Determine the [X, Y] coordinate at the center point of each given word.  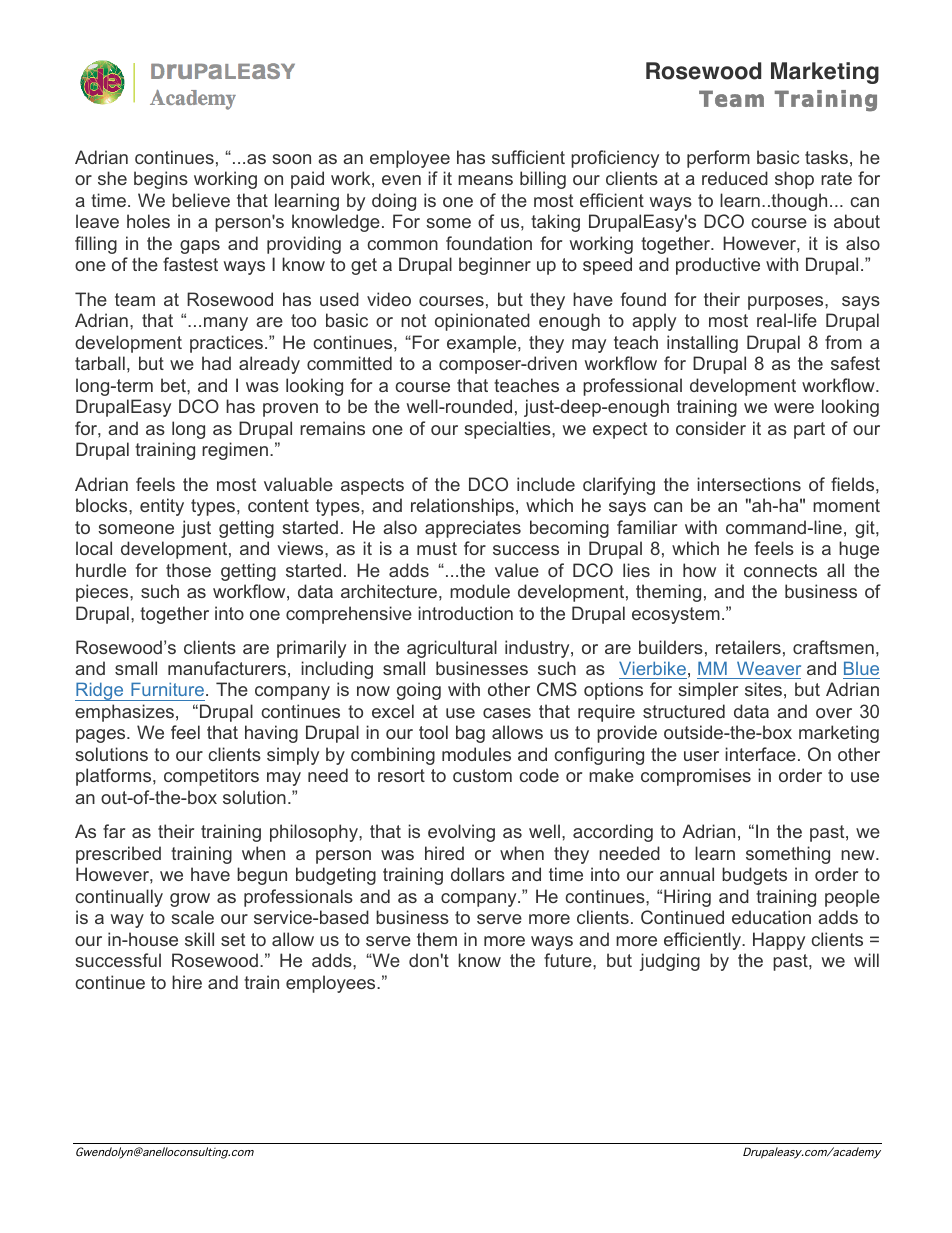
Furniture [167, 689]
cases [507, 713]
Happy [779, 941]
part [809, 430]
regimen [235, 451]
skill [199, 939]
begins [161, 180]
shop [794, 180]
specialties [508, 430]
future [569, 960]
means [485, 180]
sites [763, 689]
